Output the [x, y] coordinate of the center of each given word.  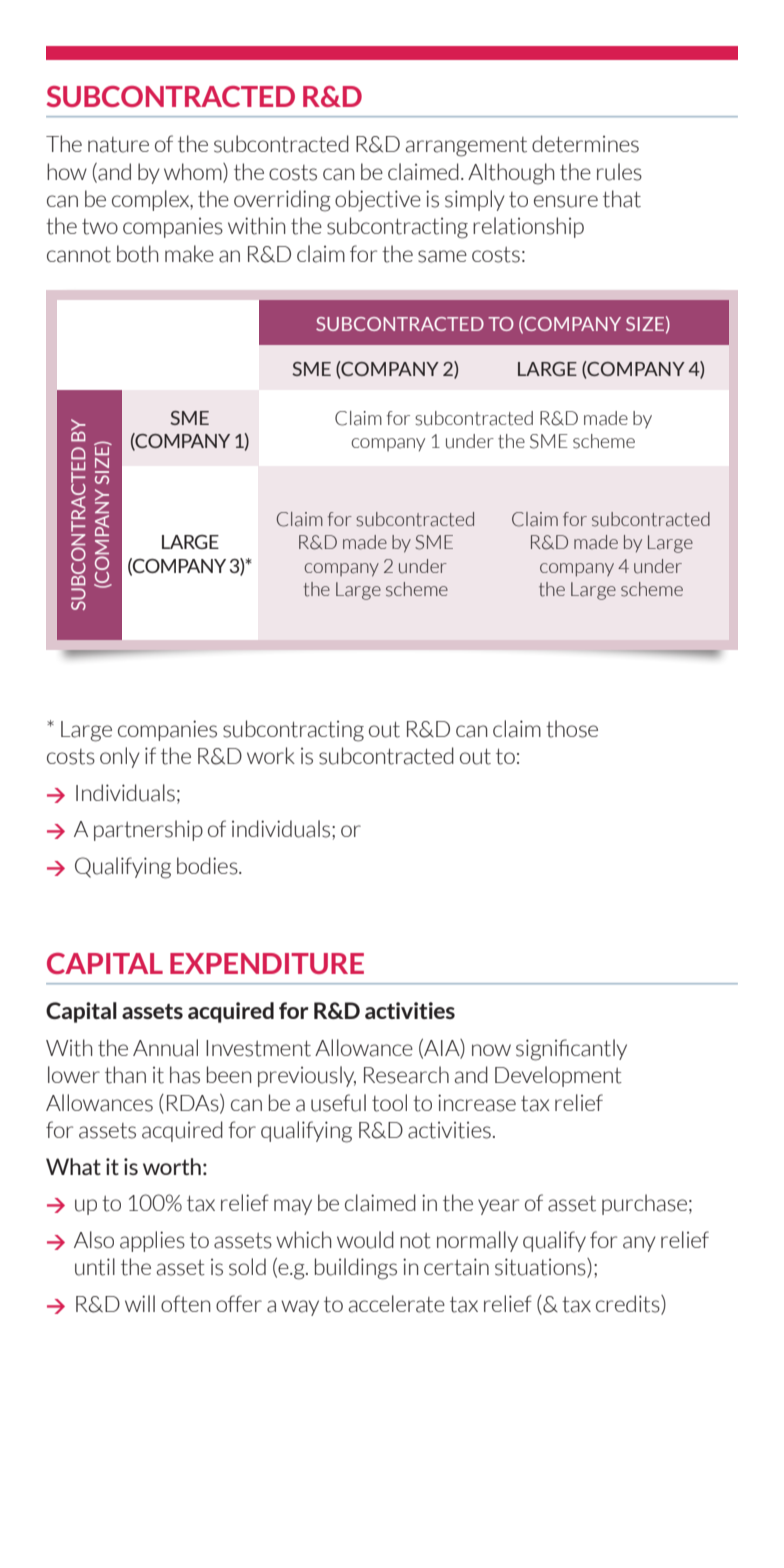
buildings [356, 1269]
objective [378, 201]
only [120, 757]
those [572, 729]
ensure [566, 201]
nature [118, 145]
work [271, 755]
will [140, 1303]
